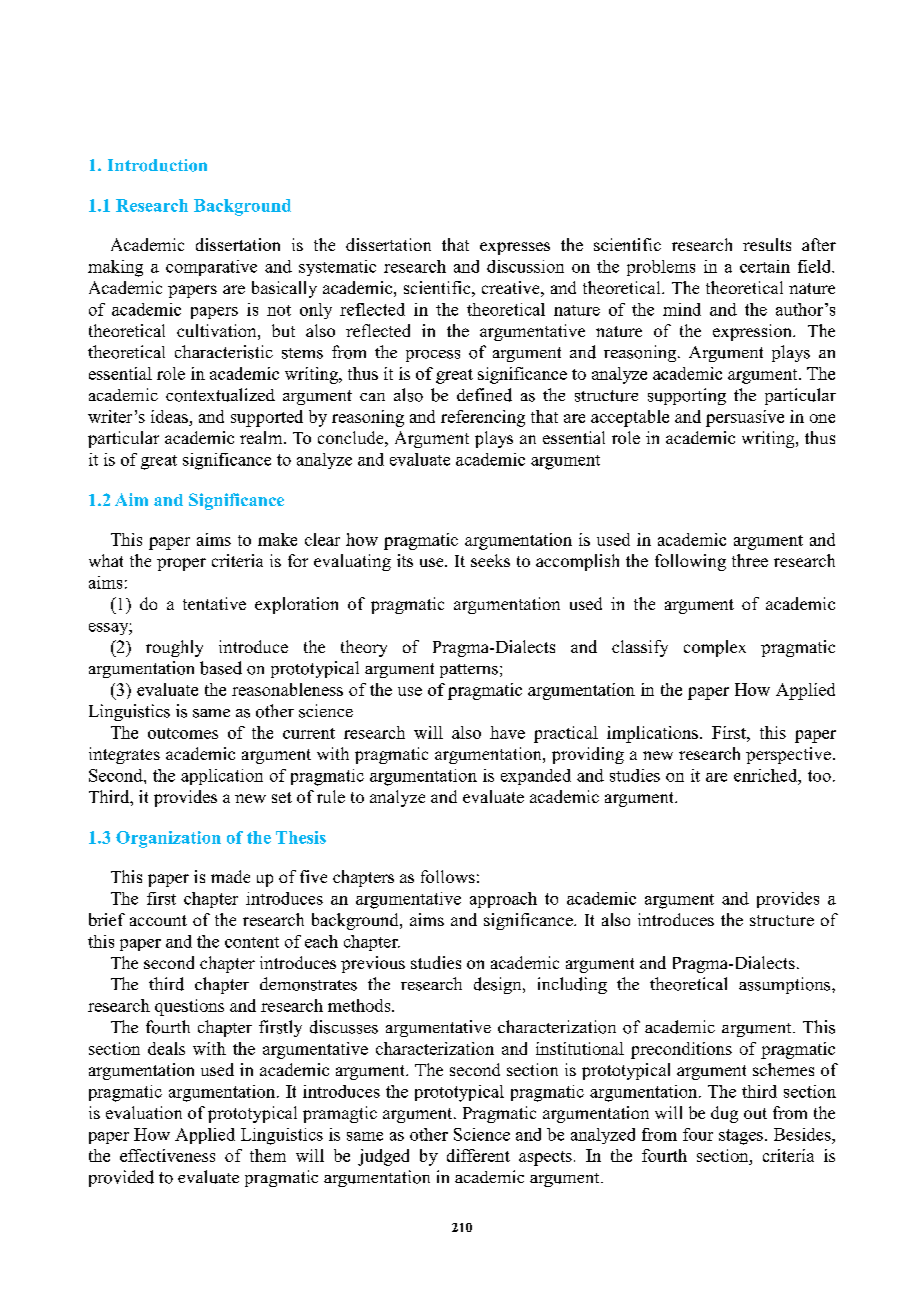  I want to click on too, so click(819, 776).
